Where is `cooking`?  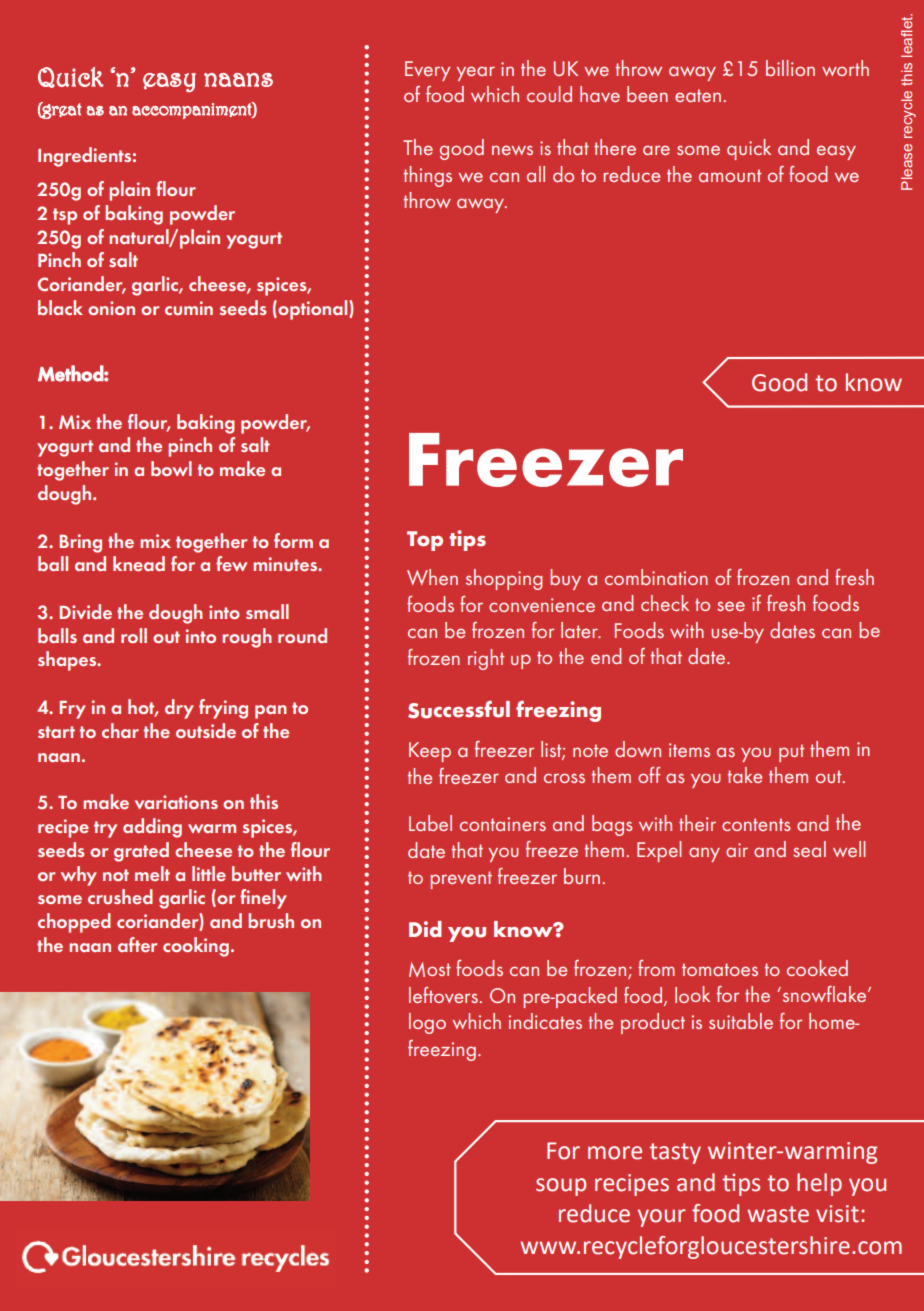 cooking is located at coordinates (196, 947).
